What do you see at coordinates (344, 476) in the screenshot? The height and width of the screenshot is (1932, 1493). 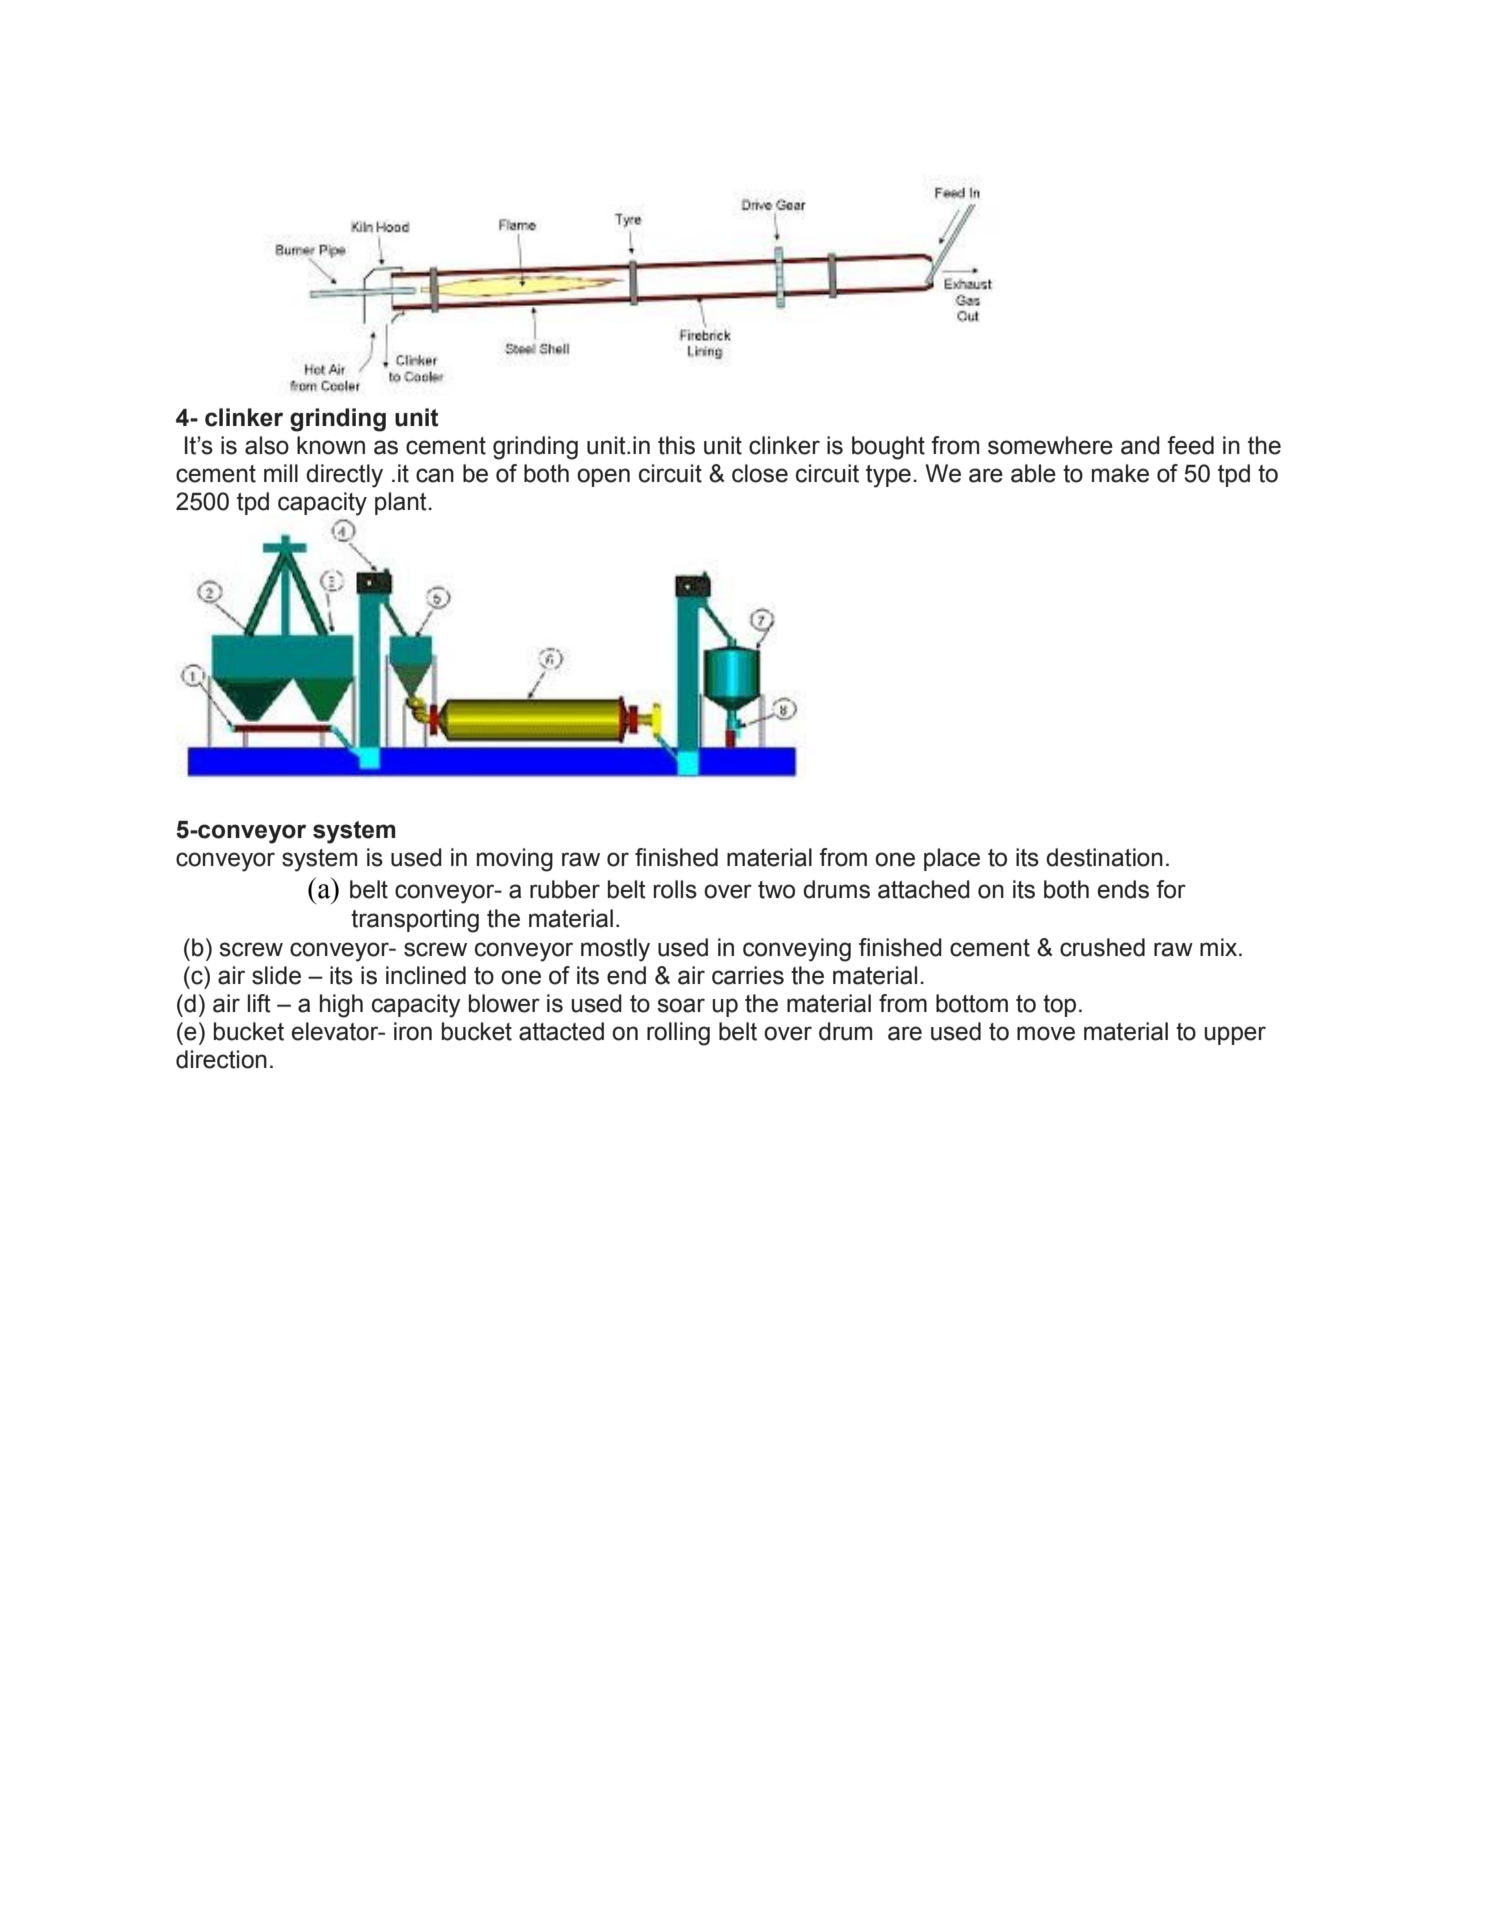 I see `directly` at bounding box center [344, 476].
